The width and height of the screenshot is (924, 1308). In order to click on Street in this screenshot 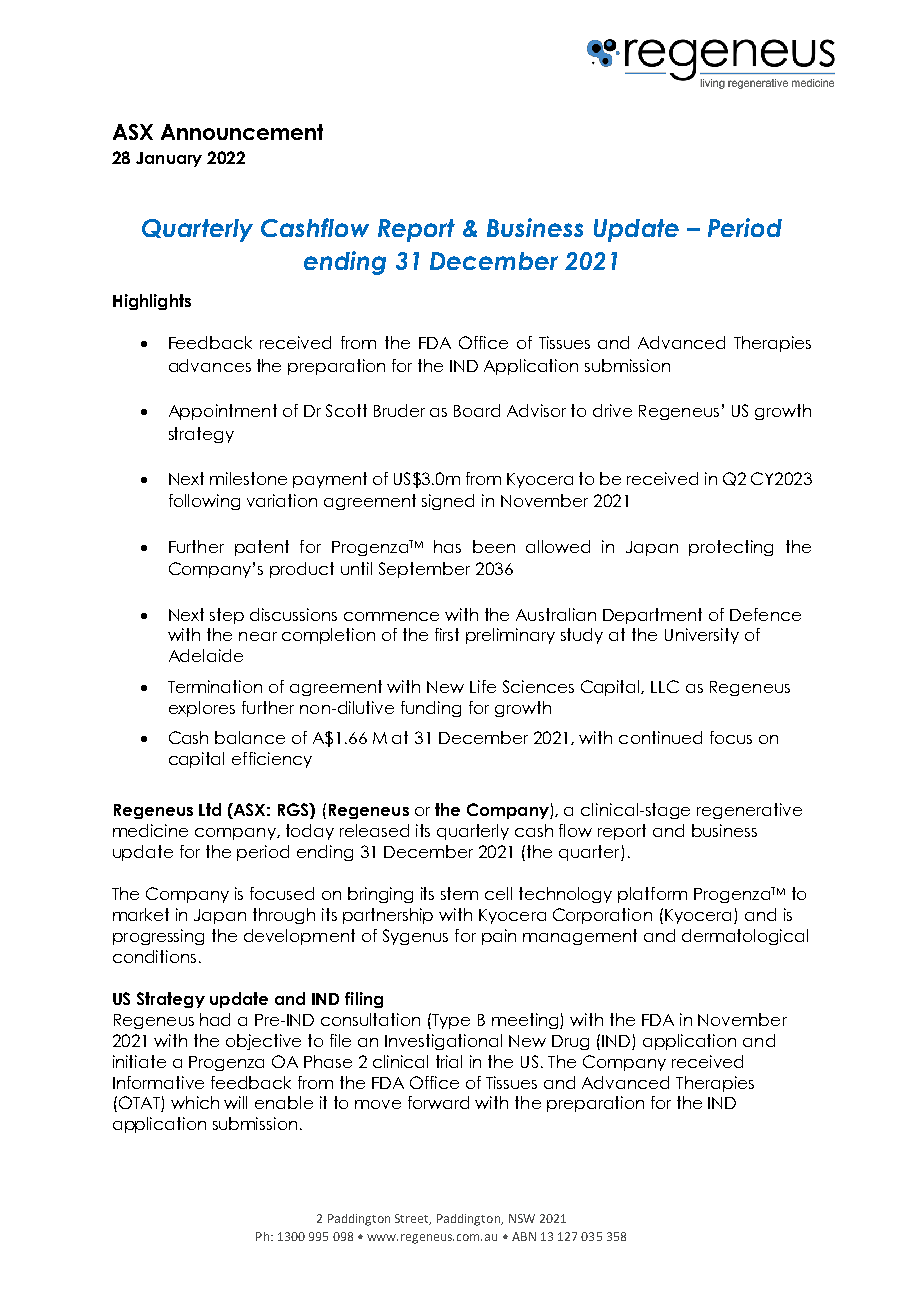, I will do `click(413, 1219)`.
